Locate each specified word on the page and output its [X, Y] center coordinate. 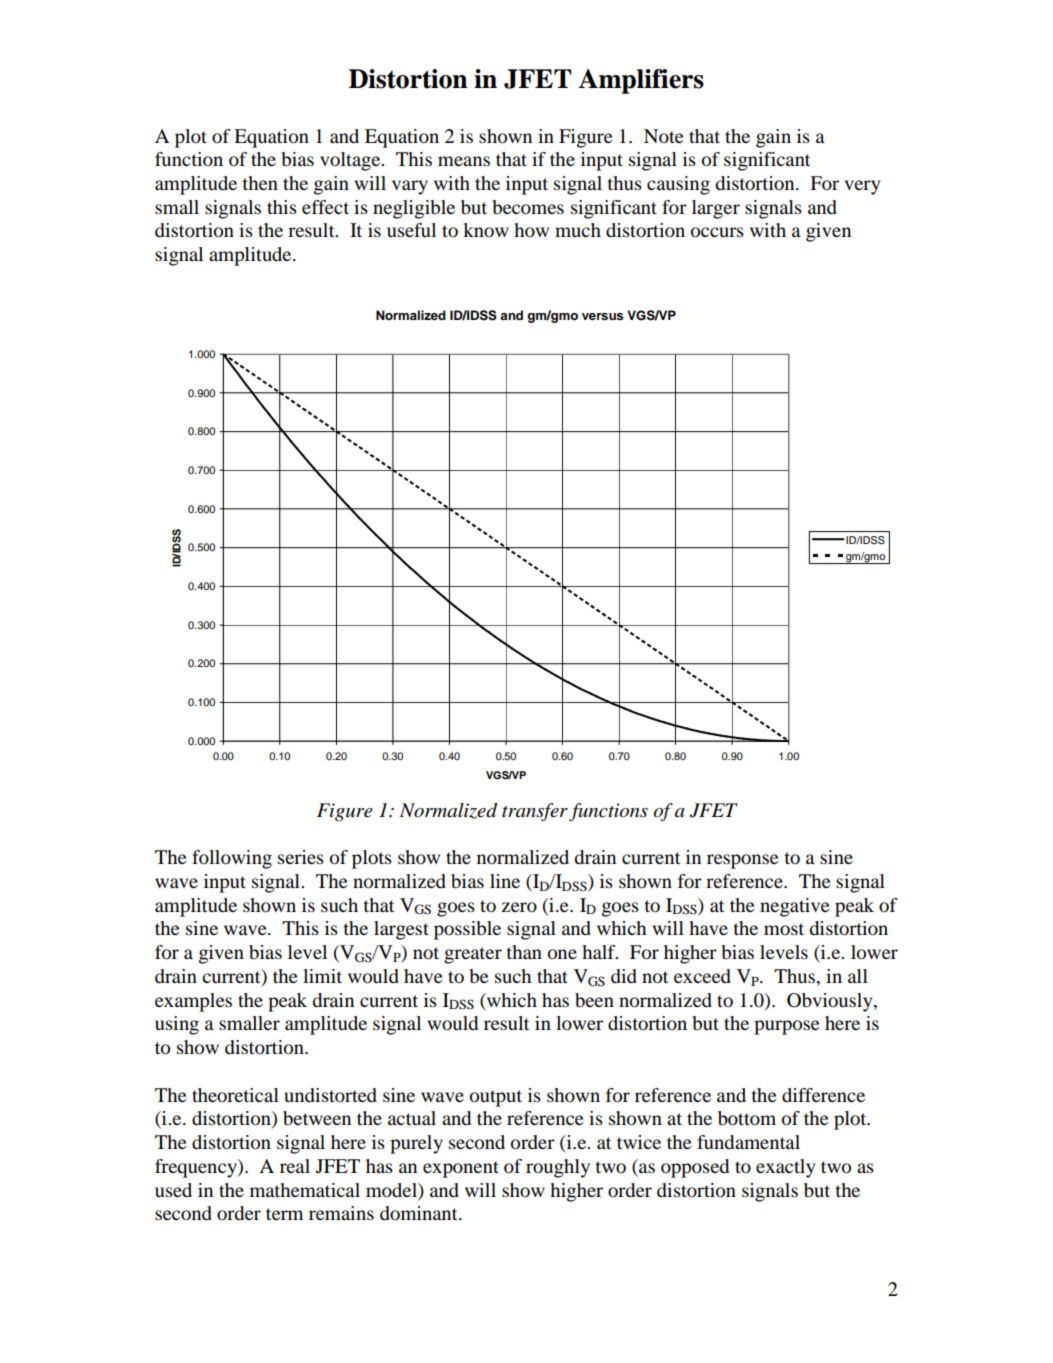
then [260, 183]
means [464, 161]
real [295, 1166]
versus [602, 316]
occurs [717, 232]
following [232, 859]
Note [664, 136]
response [743, 861]
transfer [535, 812]
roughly [558, 1168]
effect [325, 207]
